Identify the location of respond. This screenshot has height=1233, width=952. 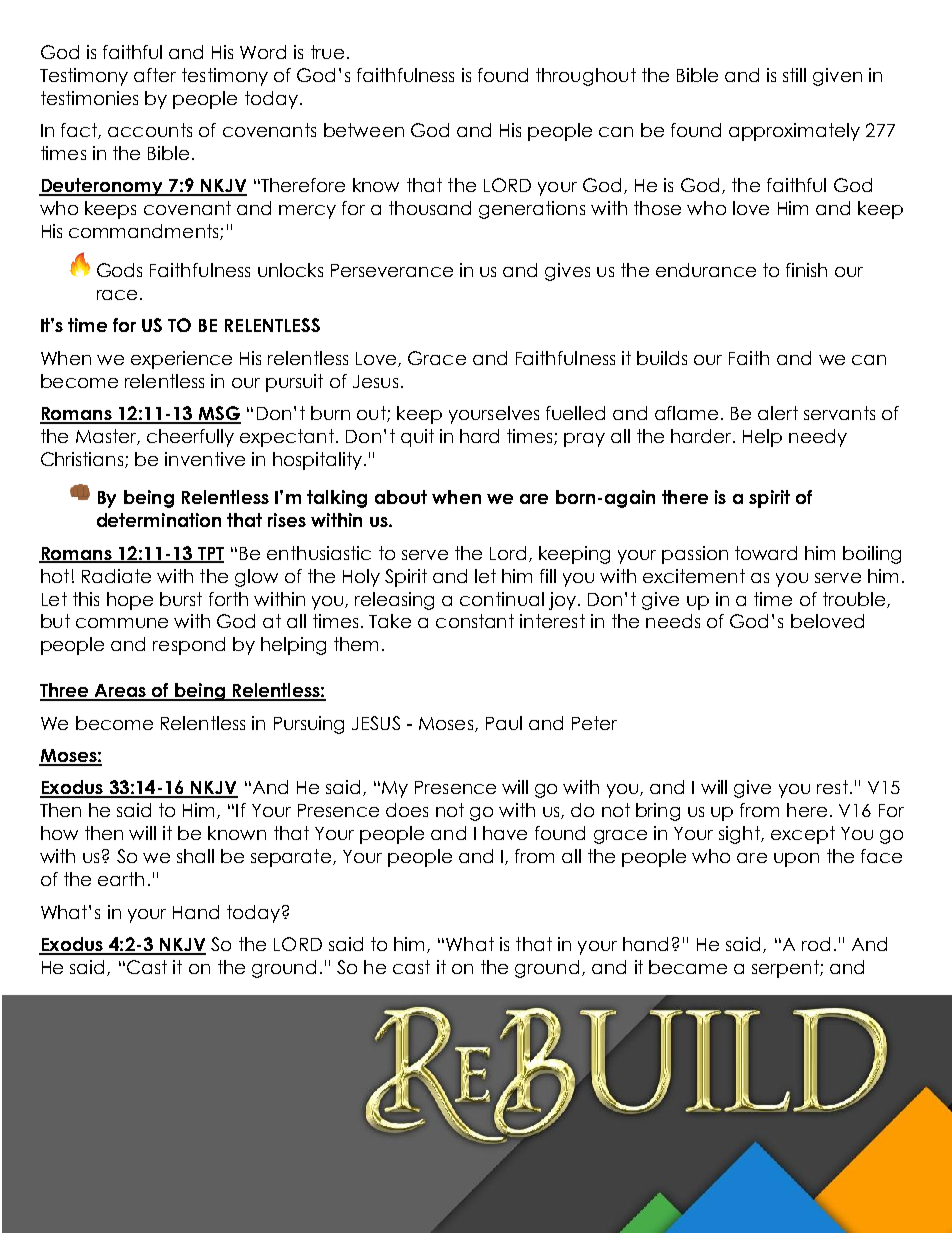
(189, 646).
